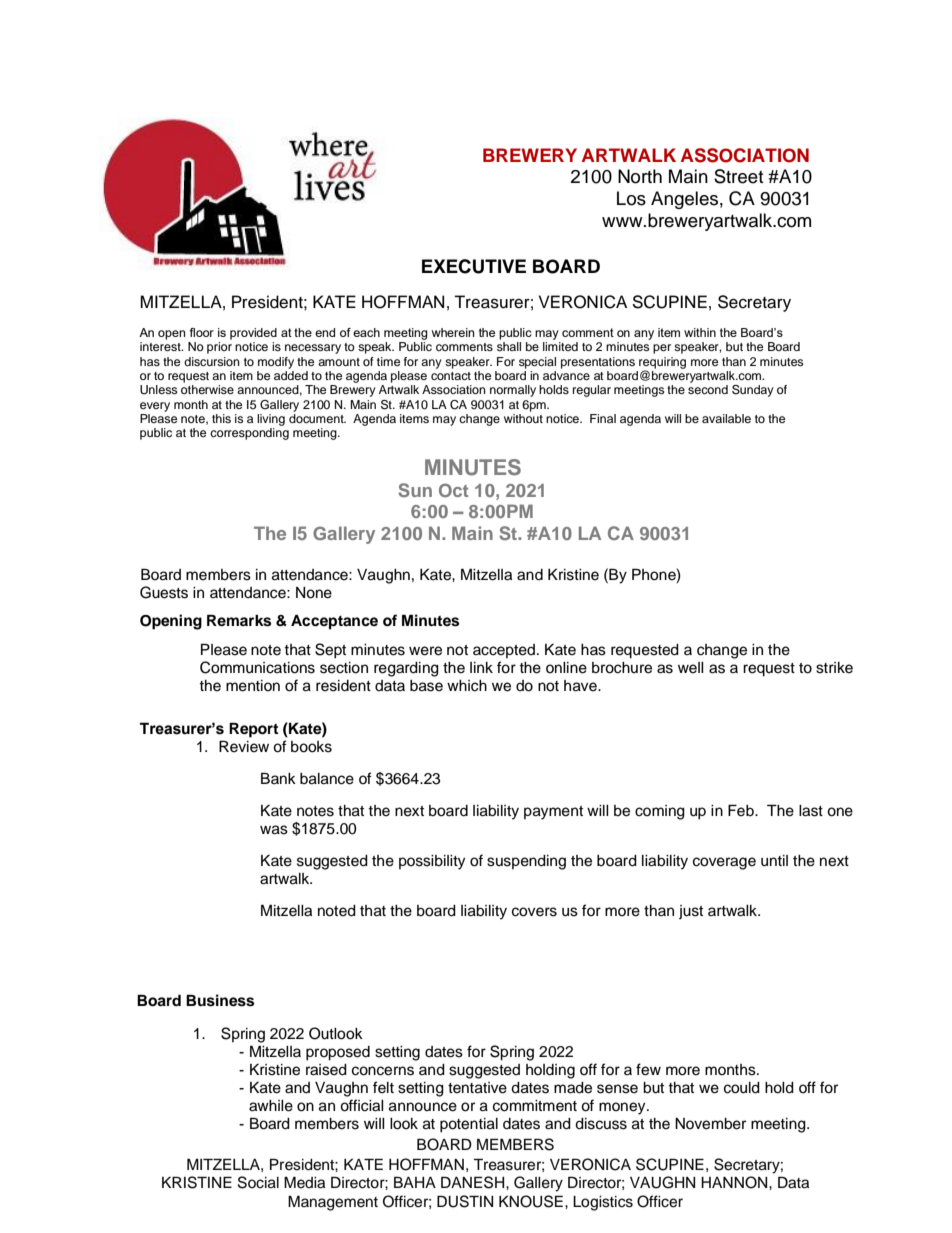 The height and width of the screenshot is (1233, 952). Describe the element at coordinates (164, 592) in the screenshot. I see `Guests` at that location.
